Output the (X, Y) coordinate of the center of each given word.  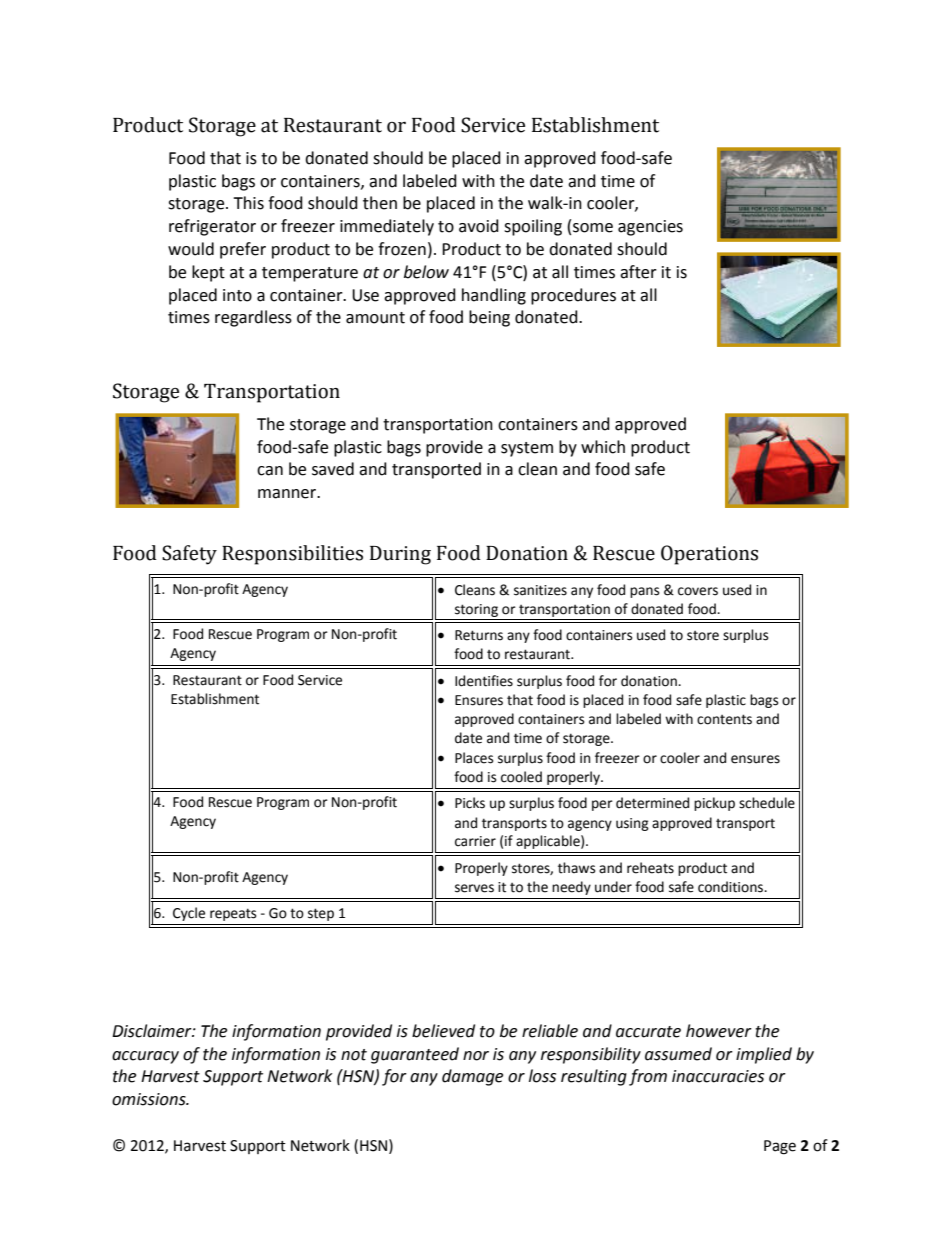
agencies (650, 228)
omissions (150, 1099)
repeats (233, 914)
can (270, 471)
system (527, 449)
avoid (479, 226)
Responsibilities (292, 555)
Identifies (484, 681)
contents (724, 719)
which (603, 447)
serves (474, 888)
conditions (732, 887)
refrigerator (212, 227)
